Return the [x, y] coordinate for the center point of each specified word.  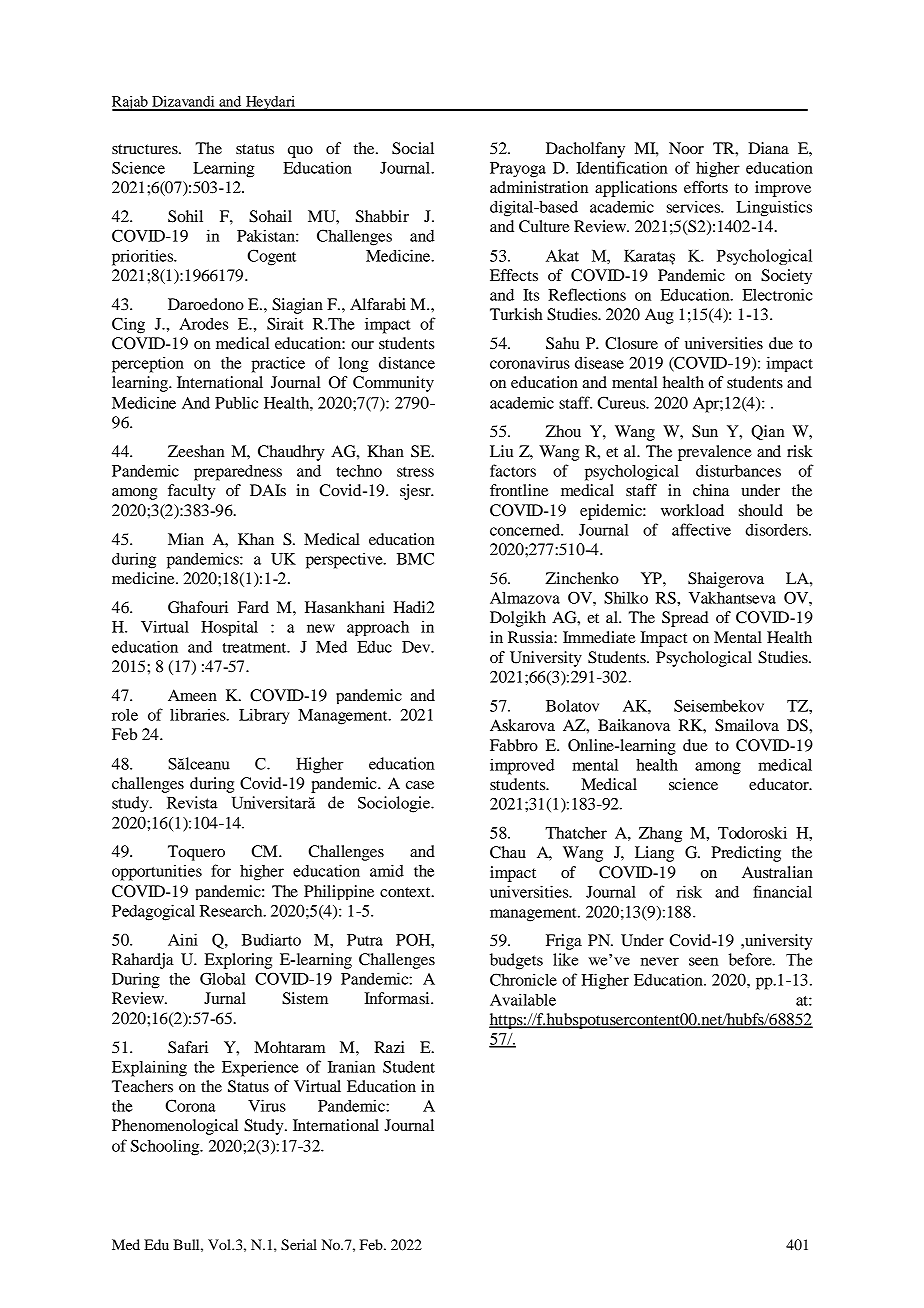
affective [701, 529]
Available [523, 999]
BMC [415, 558]
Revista [192, 802]
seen [704, 961]
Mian [186, 539]
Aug [659, 316]
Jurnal [225, 998]
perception [148, 364]
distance [407, 362]
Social [413, 148]
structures [146, 149]
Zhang [660, 835]
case [420, 785]
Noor [686, 148]
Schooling [166, 1147]
